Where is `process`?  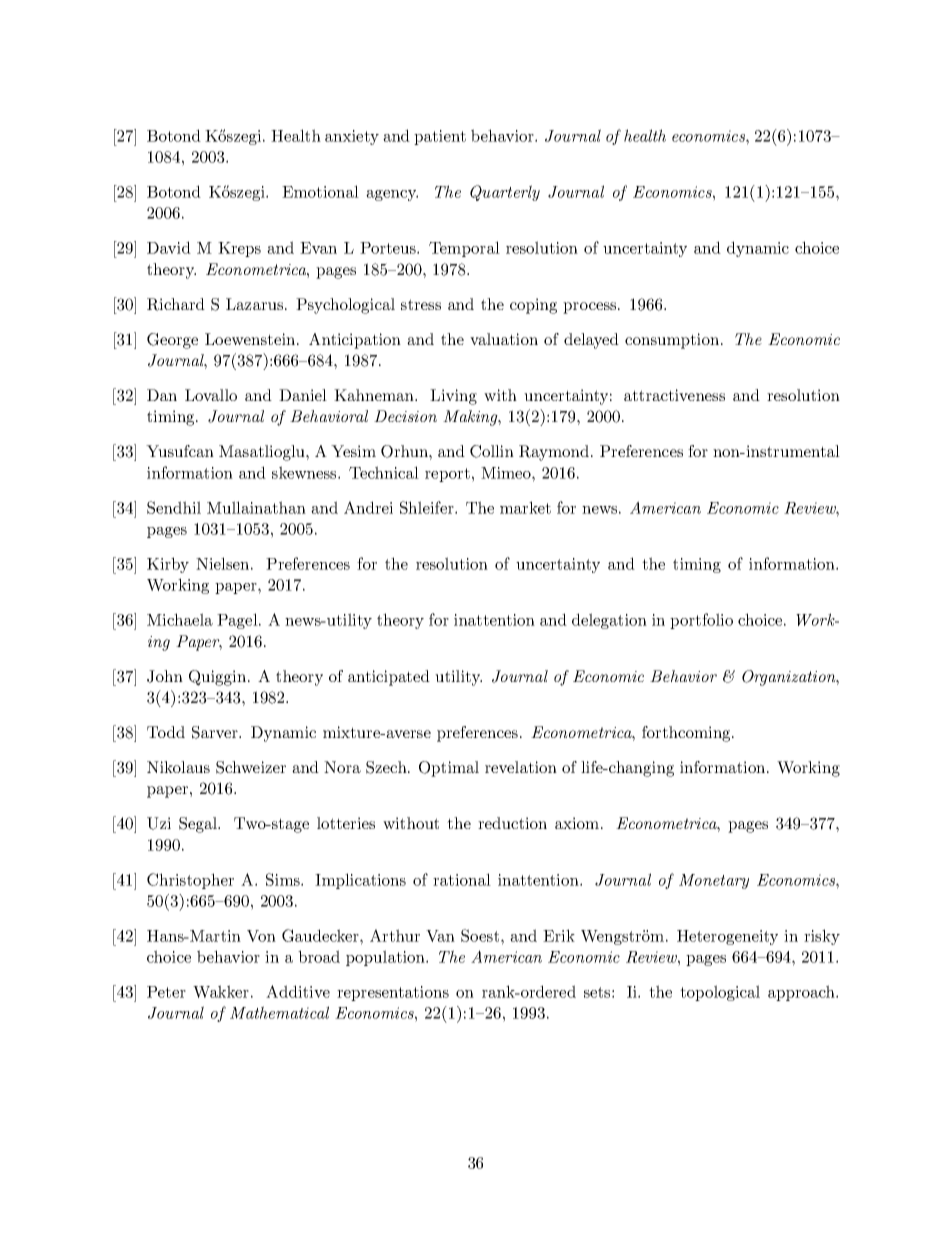
process is located at coordinates (589, 308).
